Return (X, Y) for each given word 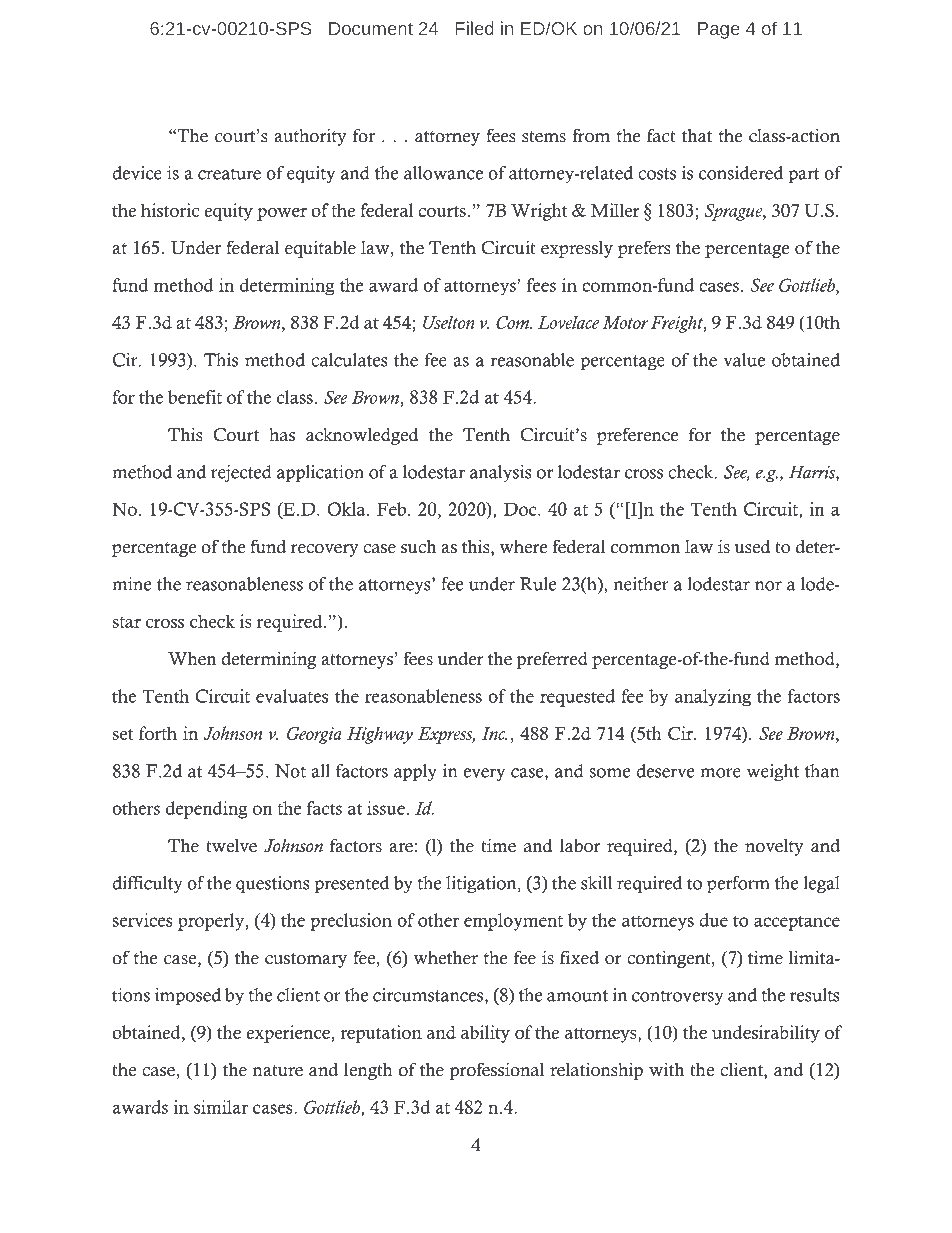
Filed (475, 28)
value (744, 360)
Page (719, 30)
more (720, 773)
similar (221, 1107)
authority (310, 137)
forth (158, 733)
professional (497, 1071)
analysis (501, 473)
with (666, 1070)
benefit (195, 397)
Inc (494, 733)
